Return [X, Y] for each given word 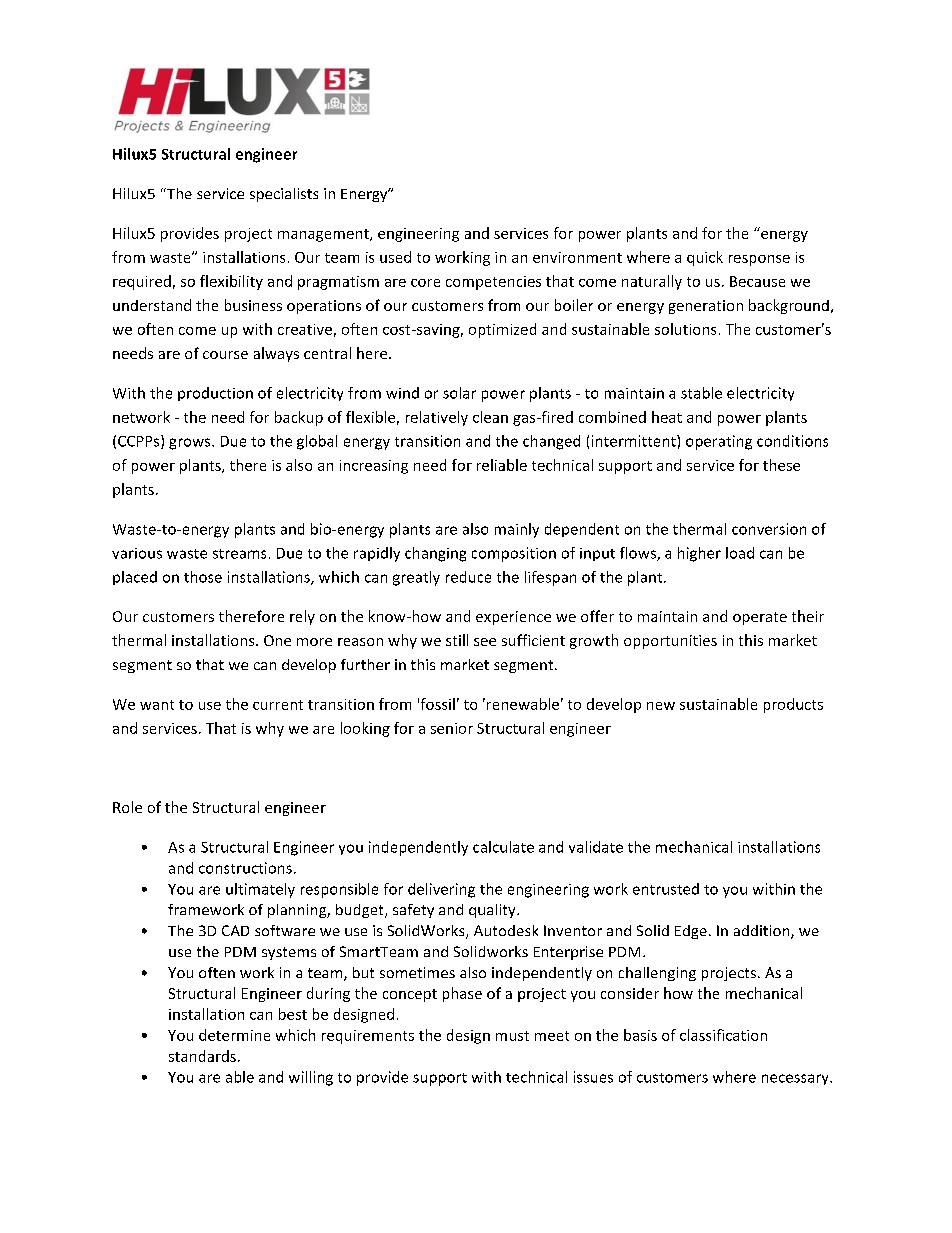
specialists [284, 195]
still [457, 640]
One [277, 640]
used [395, 257]
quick [705, 258]
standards [202, 1056]
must [512, 1036]
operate [760, 618]
